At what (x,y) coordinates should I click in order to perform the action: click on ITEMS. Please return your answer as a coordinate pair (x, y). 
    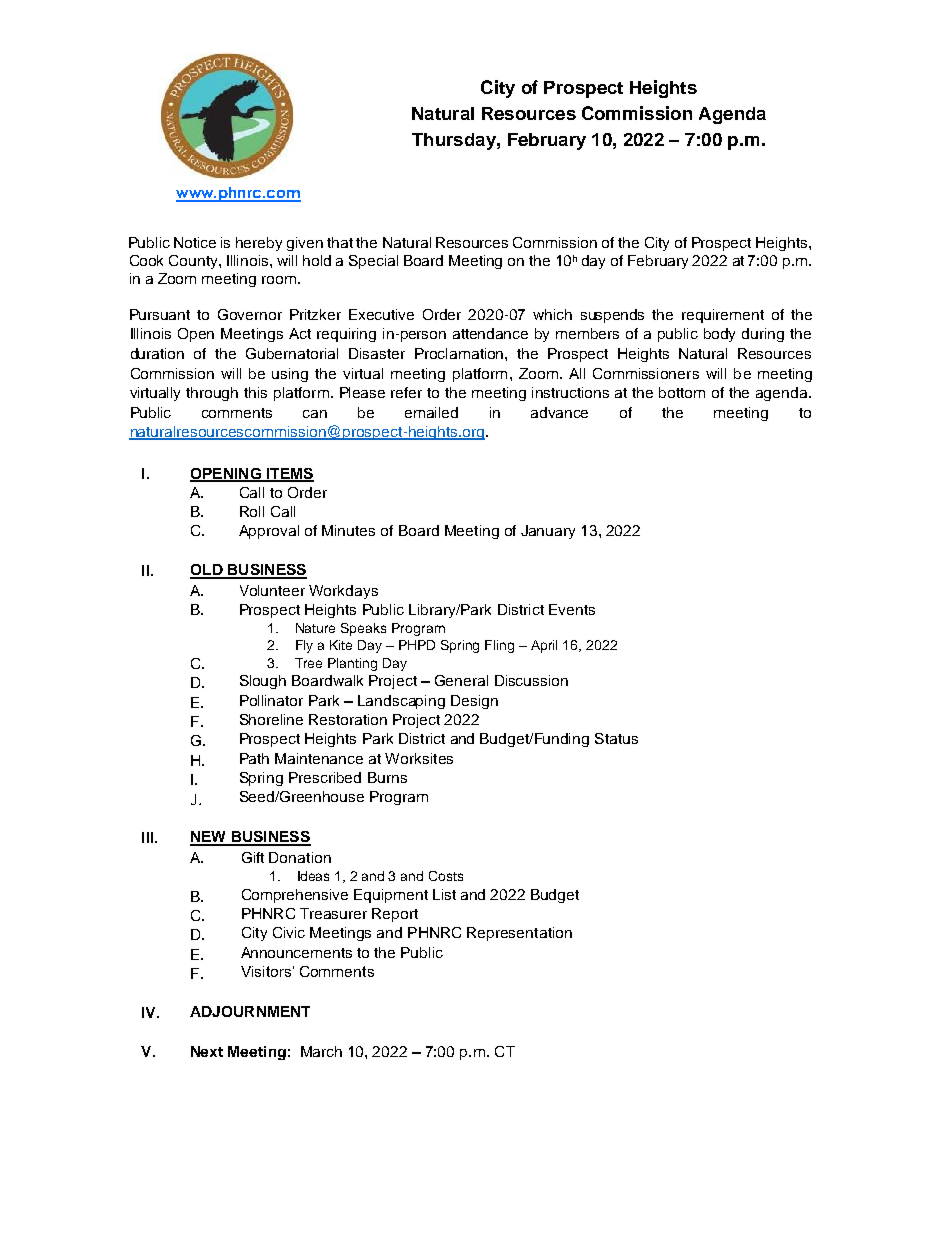
    Looking at the image, I should click on (289, 474).
